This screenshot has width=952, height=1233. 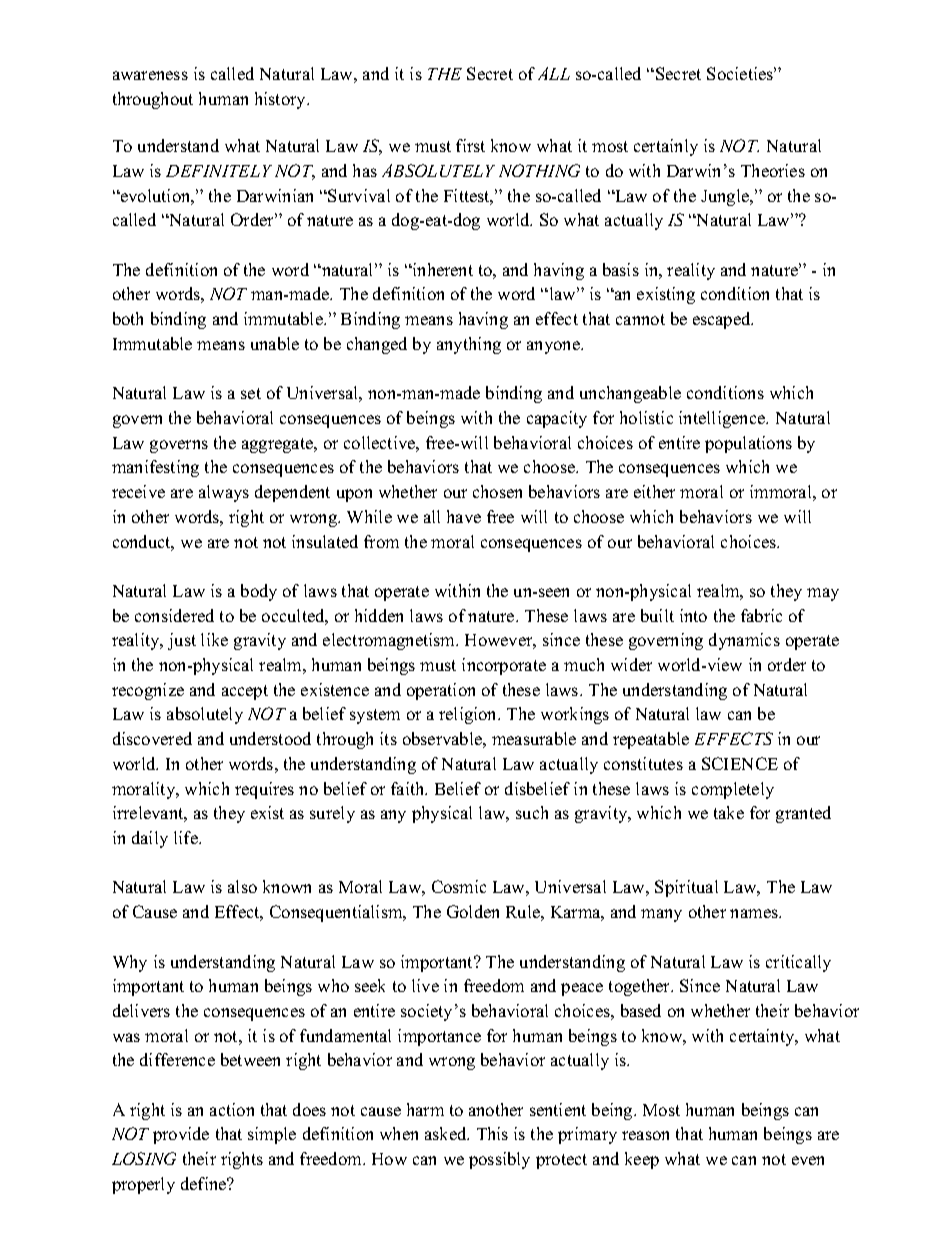 What do you see at coordinates (224, 493) in the screenshot?
I see `always` at bounding box center [224, 493].
